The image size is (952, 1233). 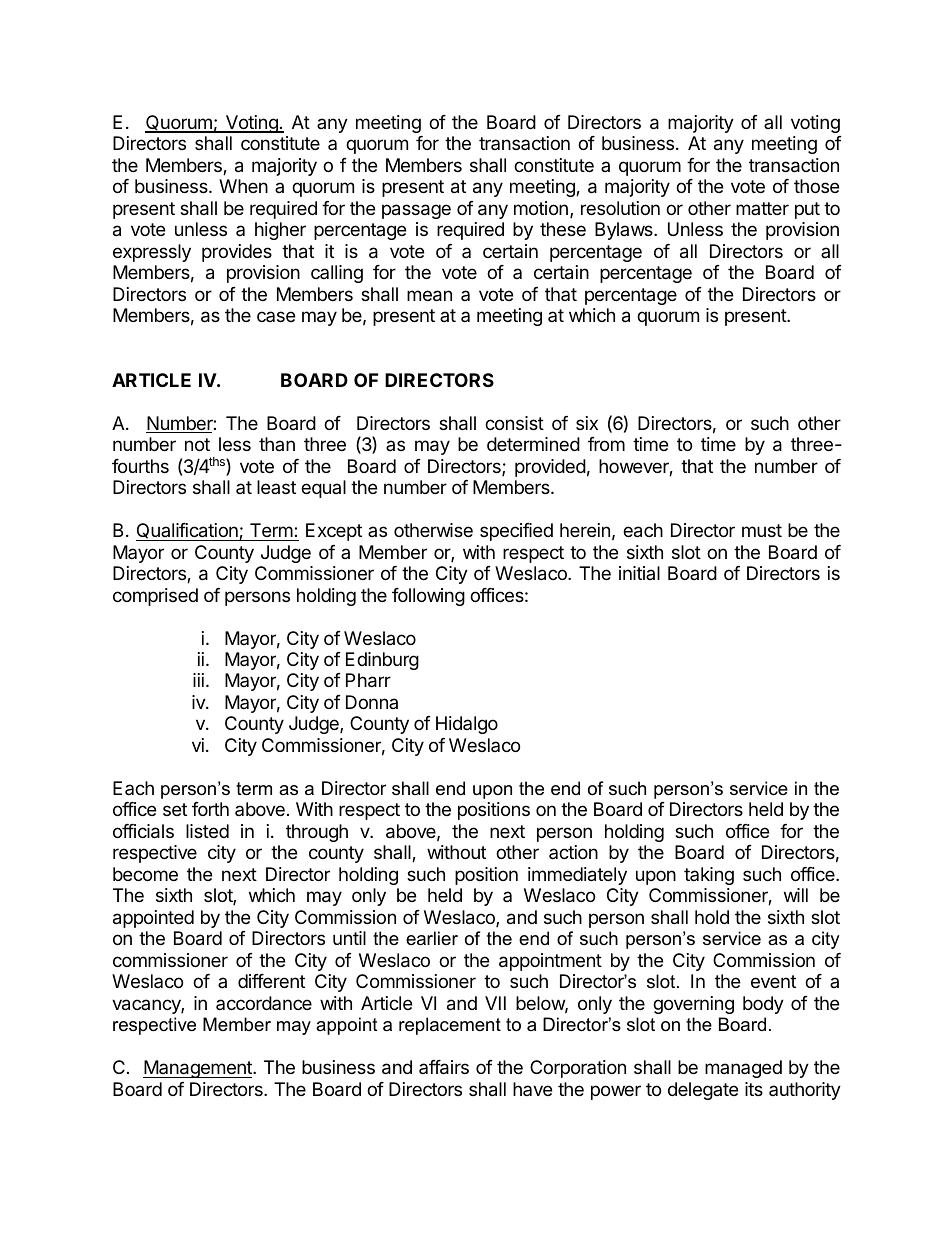 What do you see at coordinates (243, 186) in the screenshot?
I see `When` at bounding box center [243, 186].
